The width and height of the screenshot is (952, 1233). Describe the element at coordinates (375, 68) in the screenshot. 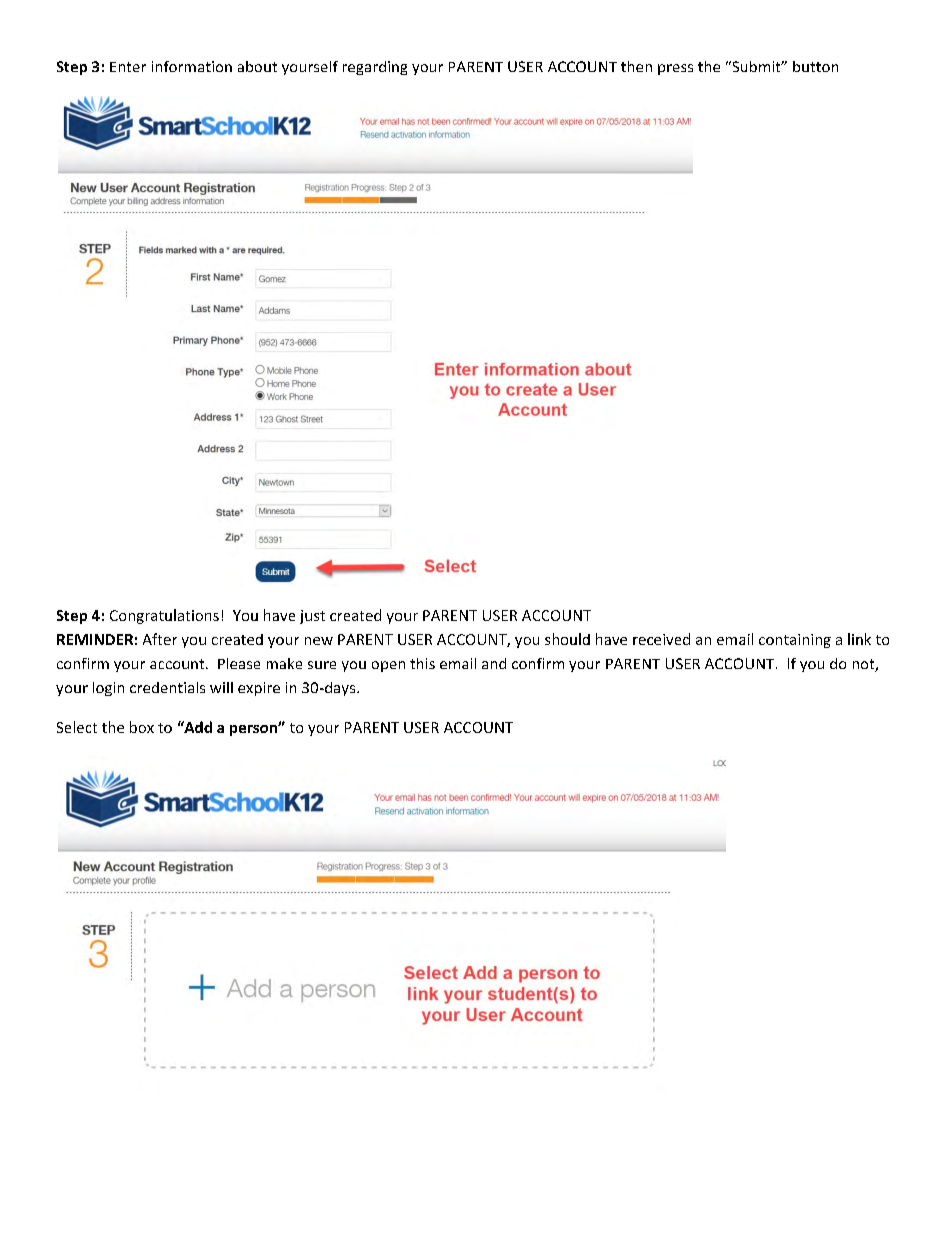

I see `regarding` at that location.
